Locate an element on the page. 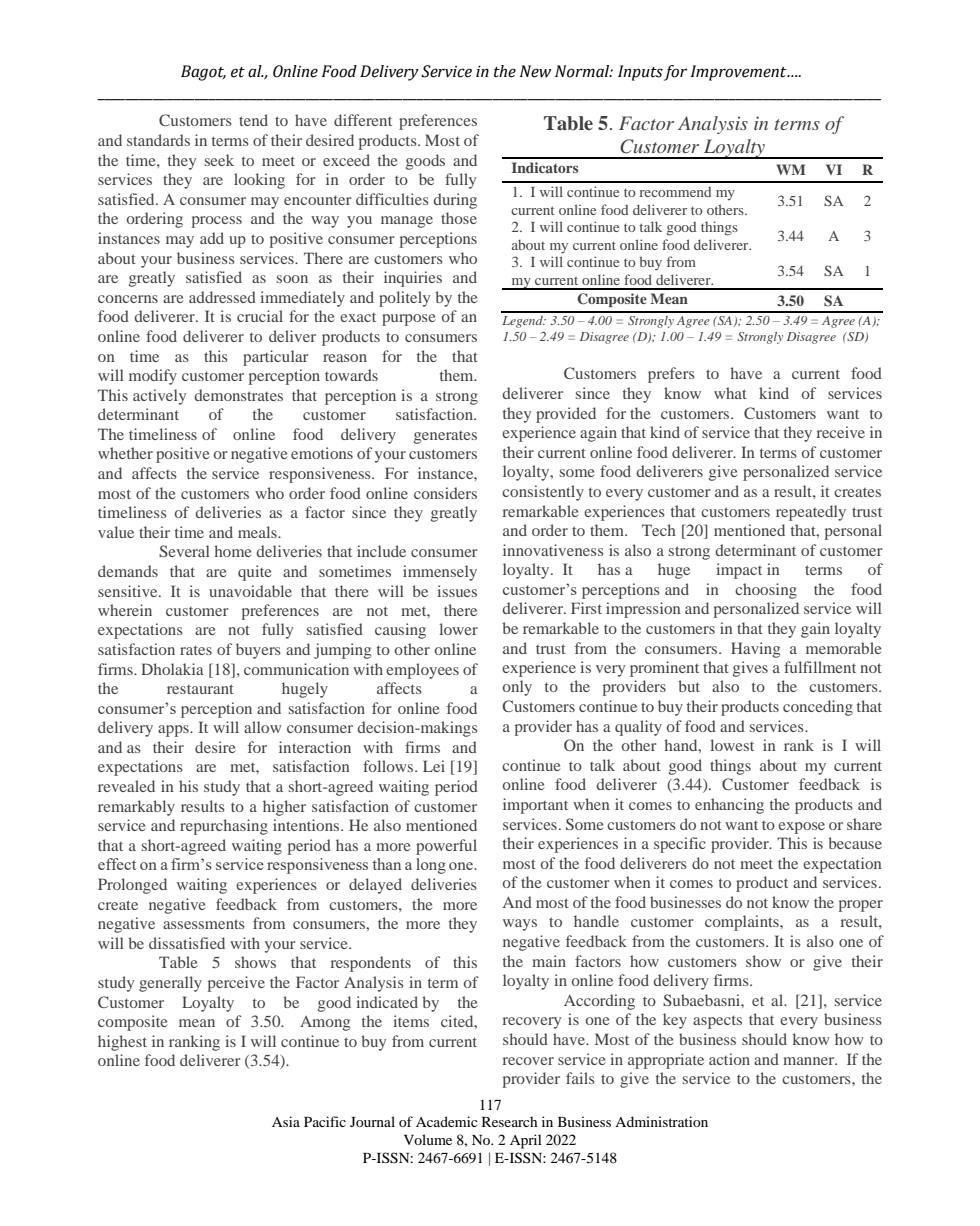 Image resolution: width=980 pixels, height=1226 pixels. Research is located at coordinates (509, 1121).
